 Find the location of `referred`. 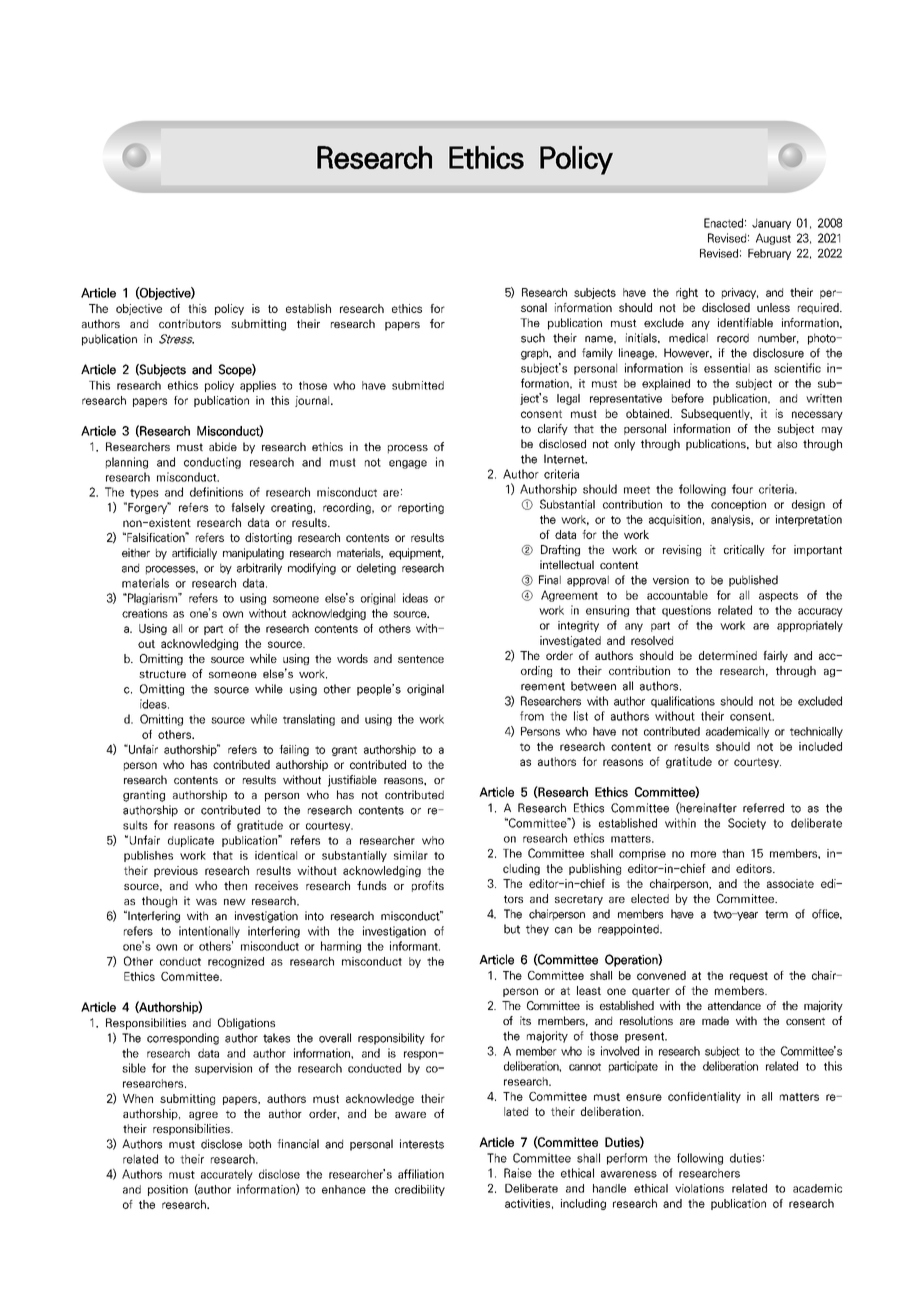

referred is located at coordinates (763, 808).
